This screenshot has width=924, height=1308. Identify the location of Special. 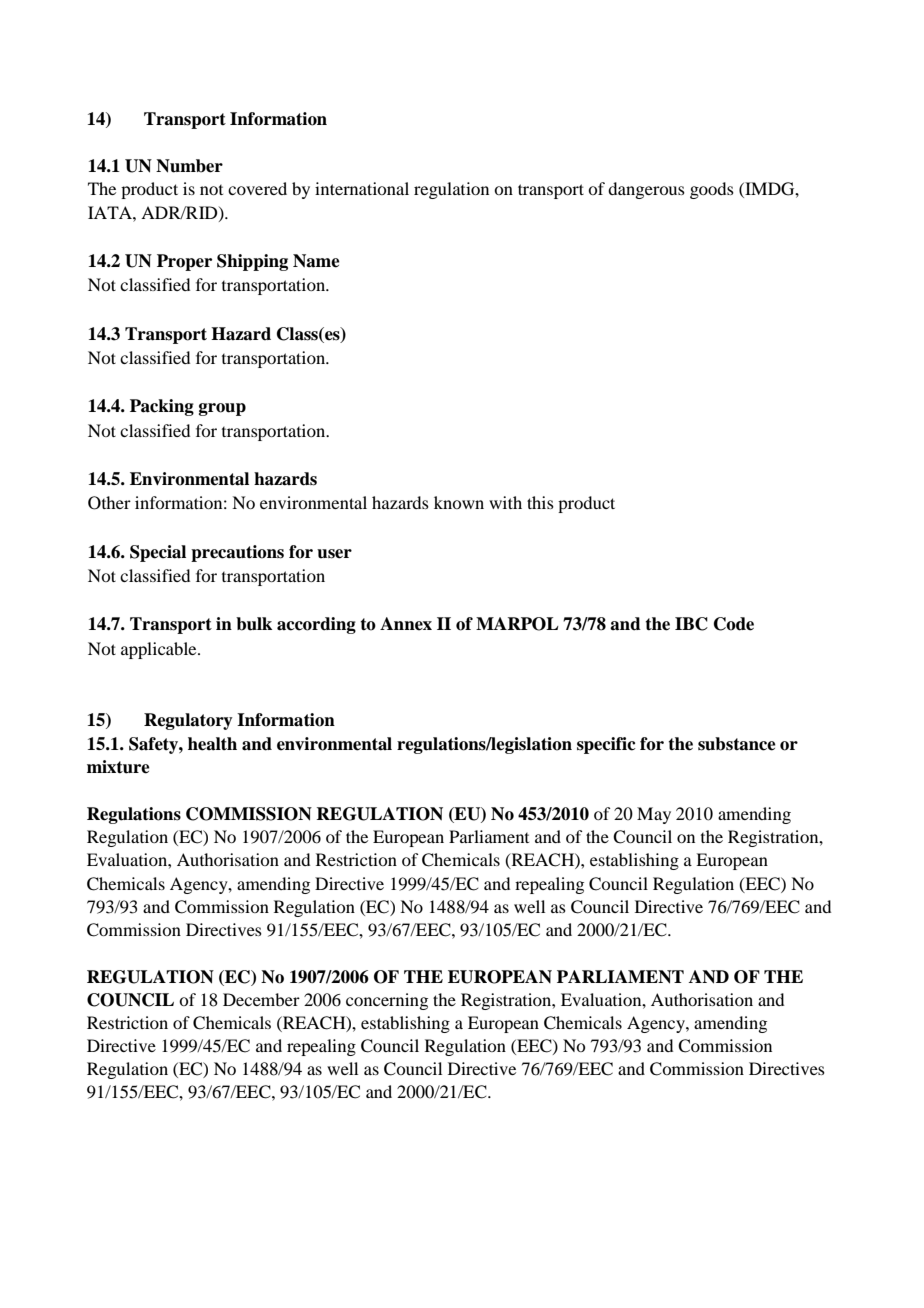
(158, 553).
